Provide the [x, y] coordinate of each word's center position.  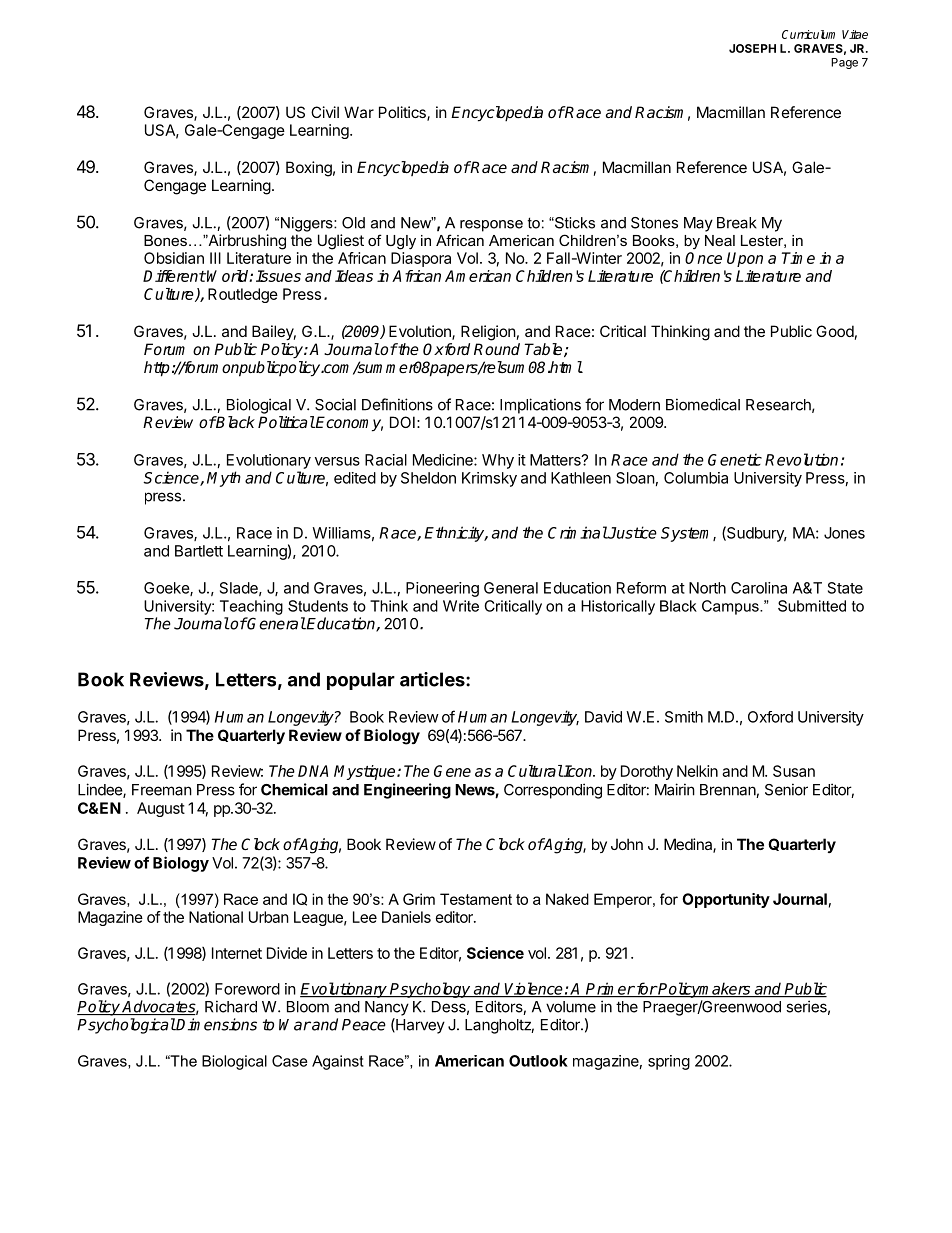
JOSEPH [752, 48]
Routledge [243, 295]
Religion [488, 333]
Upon [745, 259]
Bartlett [199, 551]
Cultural [535, 771]
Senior [786, 789]
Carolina [759, 588]
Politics [403, 113]
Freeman [162, 790]
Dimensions [216, 1024]
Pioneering [442, 589]
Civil [325, 112]
